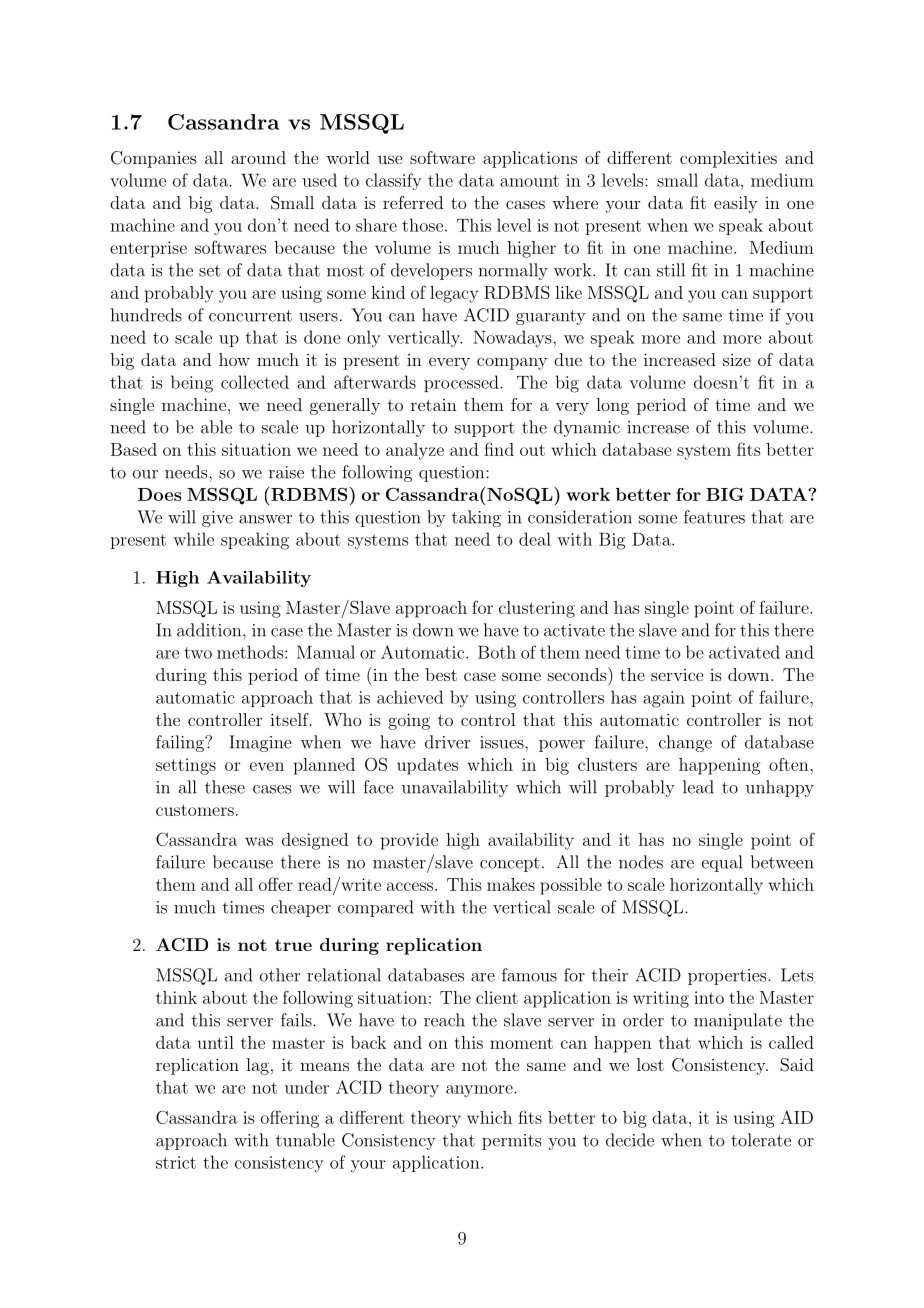 The height and width of the document is (1308, 924). What do you see at coordinates (736, 204) in the document?
I see `easily` at bounding box center [736, 204].
